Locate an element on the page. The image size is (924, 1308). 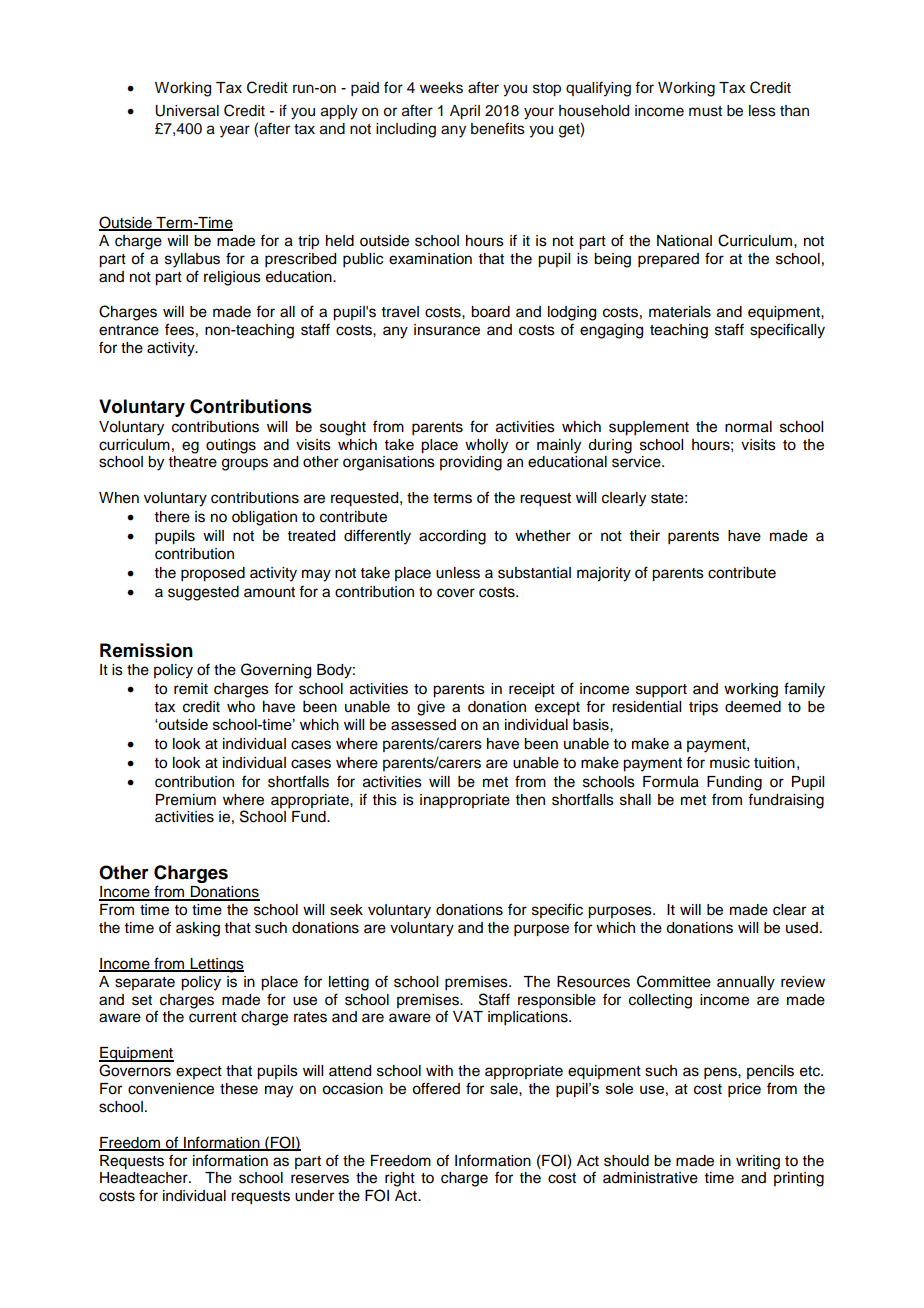
cover is located at coordinates (456, 593).
